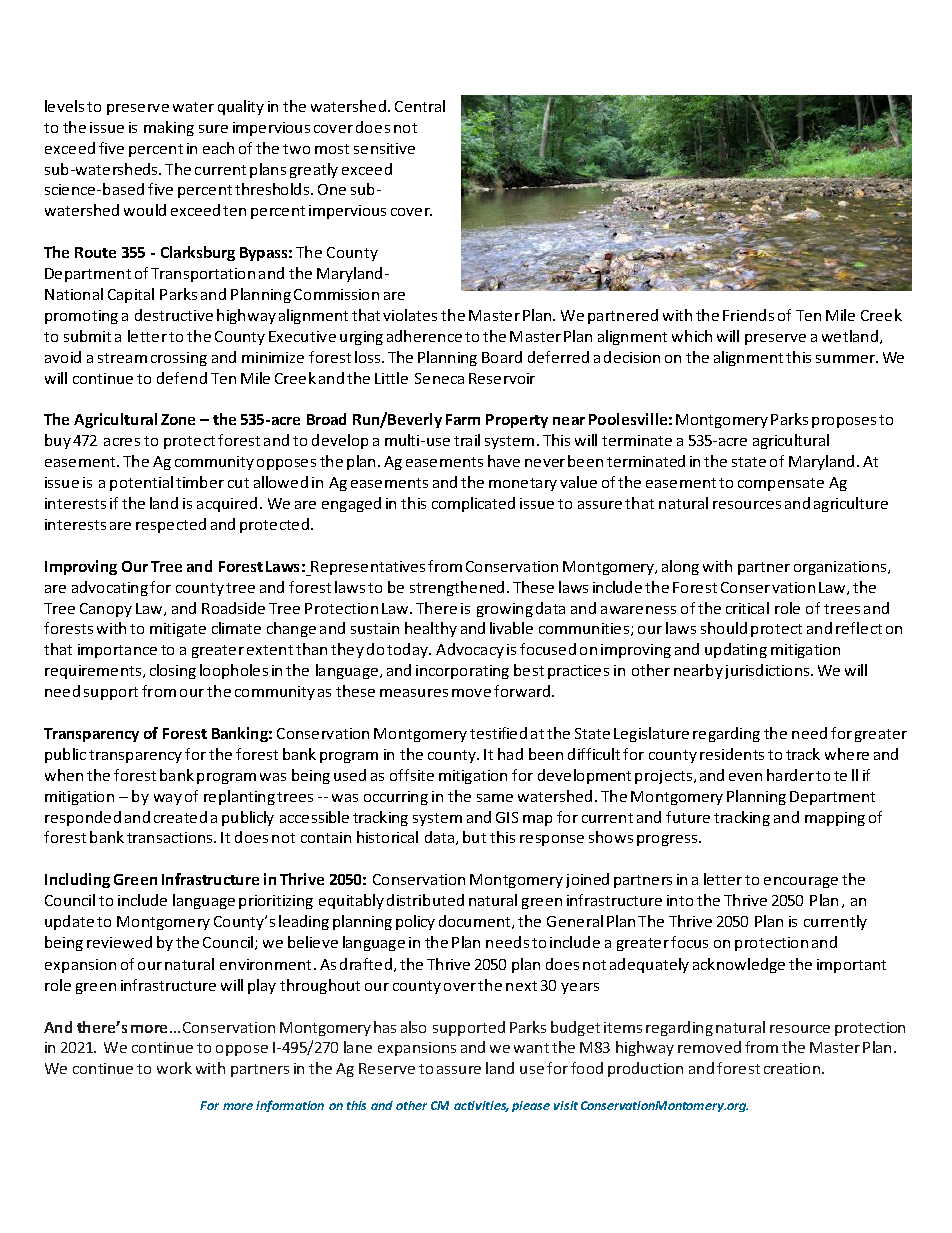  I want to click on historical, so click(387, 837).
